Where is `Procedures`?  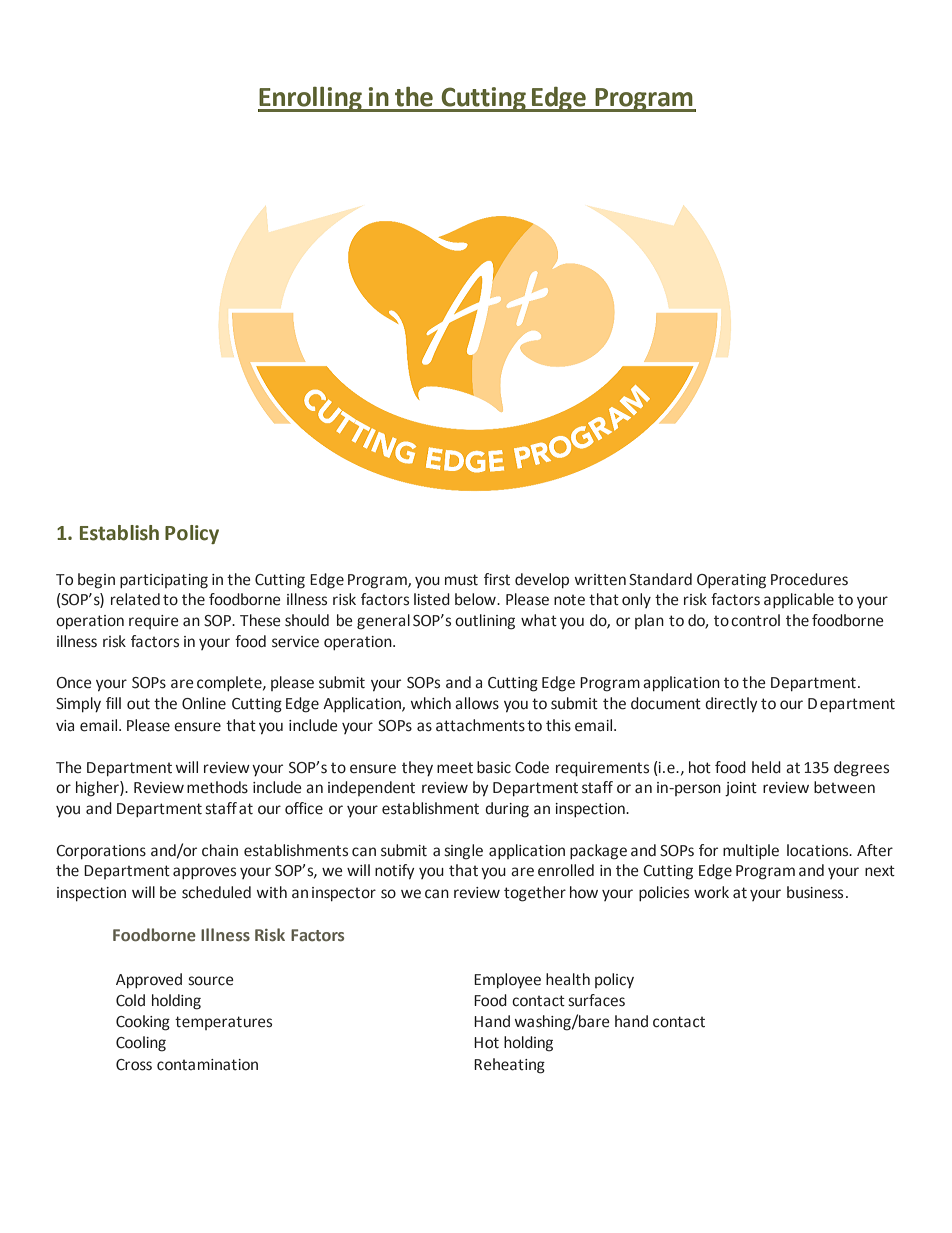 Procedures is located at coordinates (809, 579).
